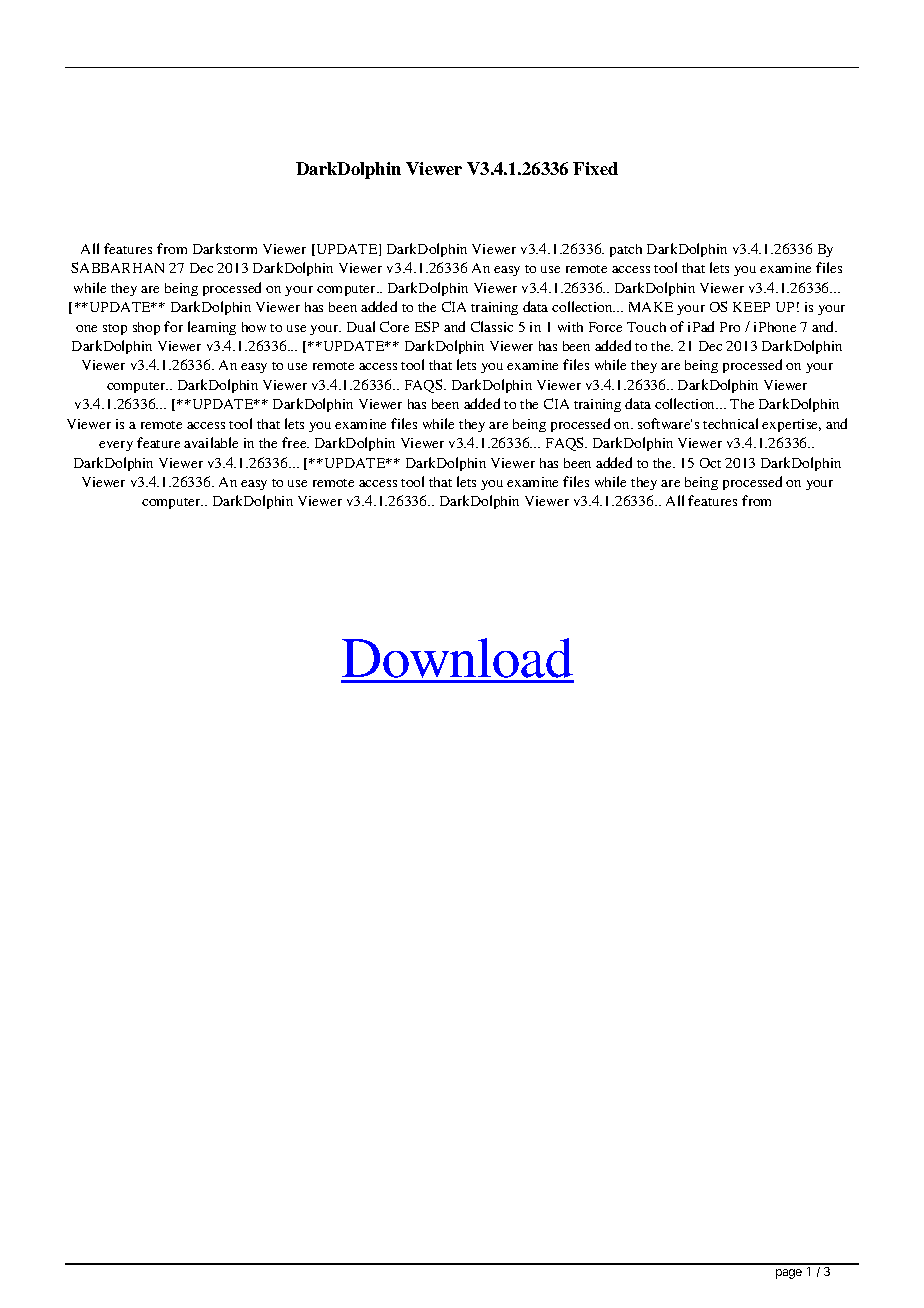 The width and height of the screenshot is (924, 1308). I want to click on expertise, so click(791, 425).
